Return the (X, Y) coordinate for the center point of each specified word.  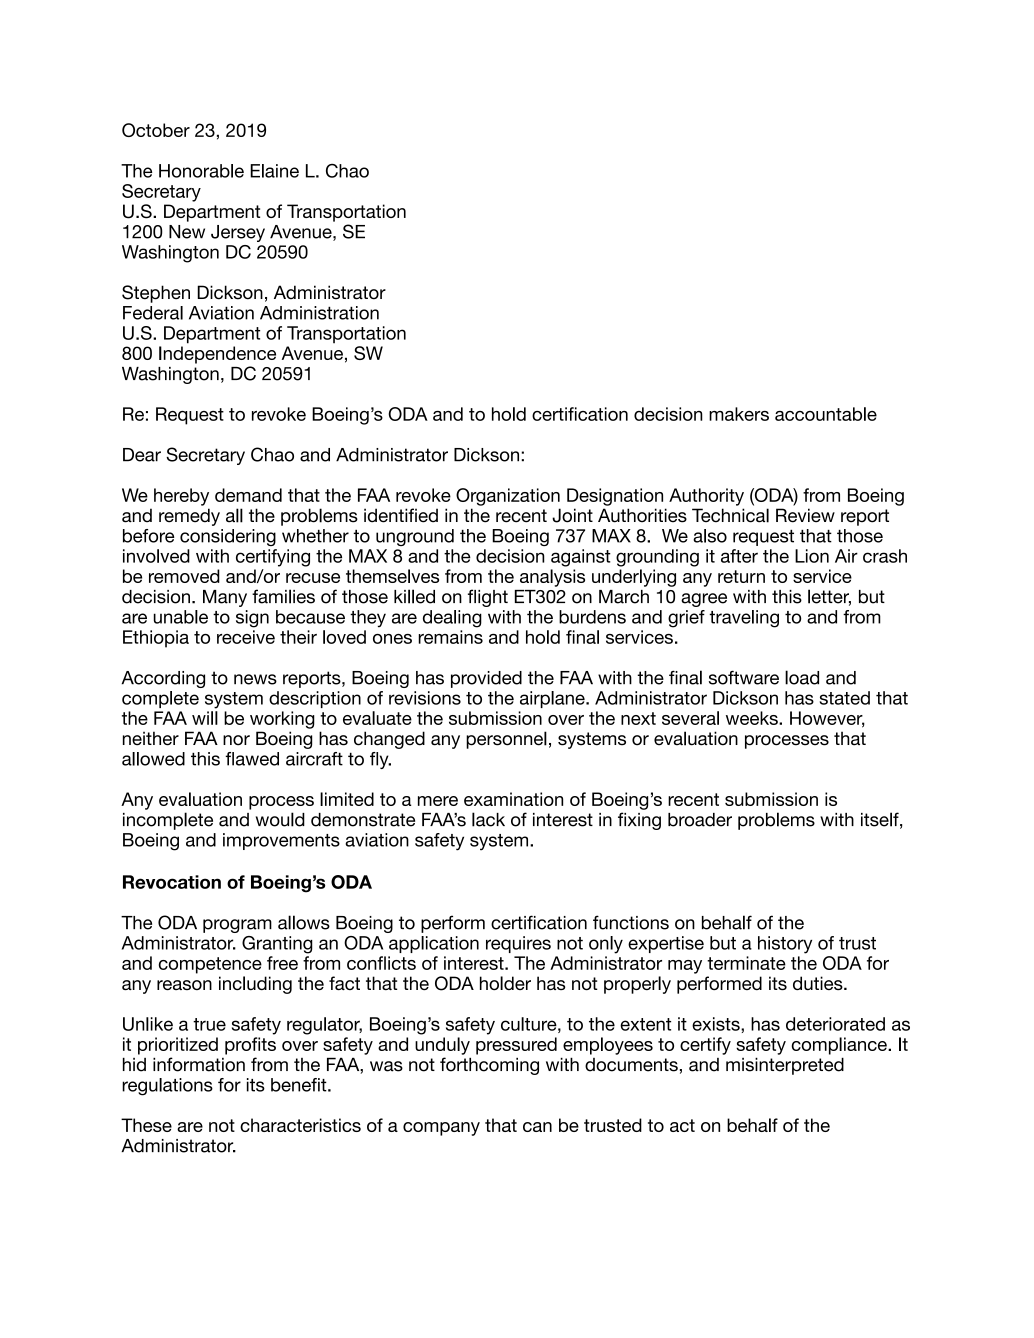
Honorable (201, 171)
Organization (508, 497)
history (785, 945)
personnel (506, 740)
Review (805, 515)
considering (228, 537)
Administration (319, 313)
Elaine (274, 171)
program (237, 926)
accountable (826, 414)
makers (739, 414)
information (199, 1064)
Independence (217, 355)
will (205, 718)
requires (518, 944)
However (827, 719)
